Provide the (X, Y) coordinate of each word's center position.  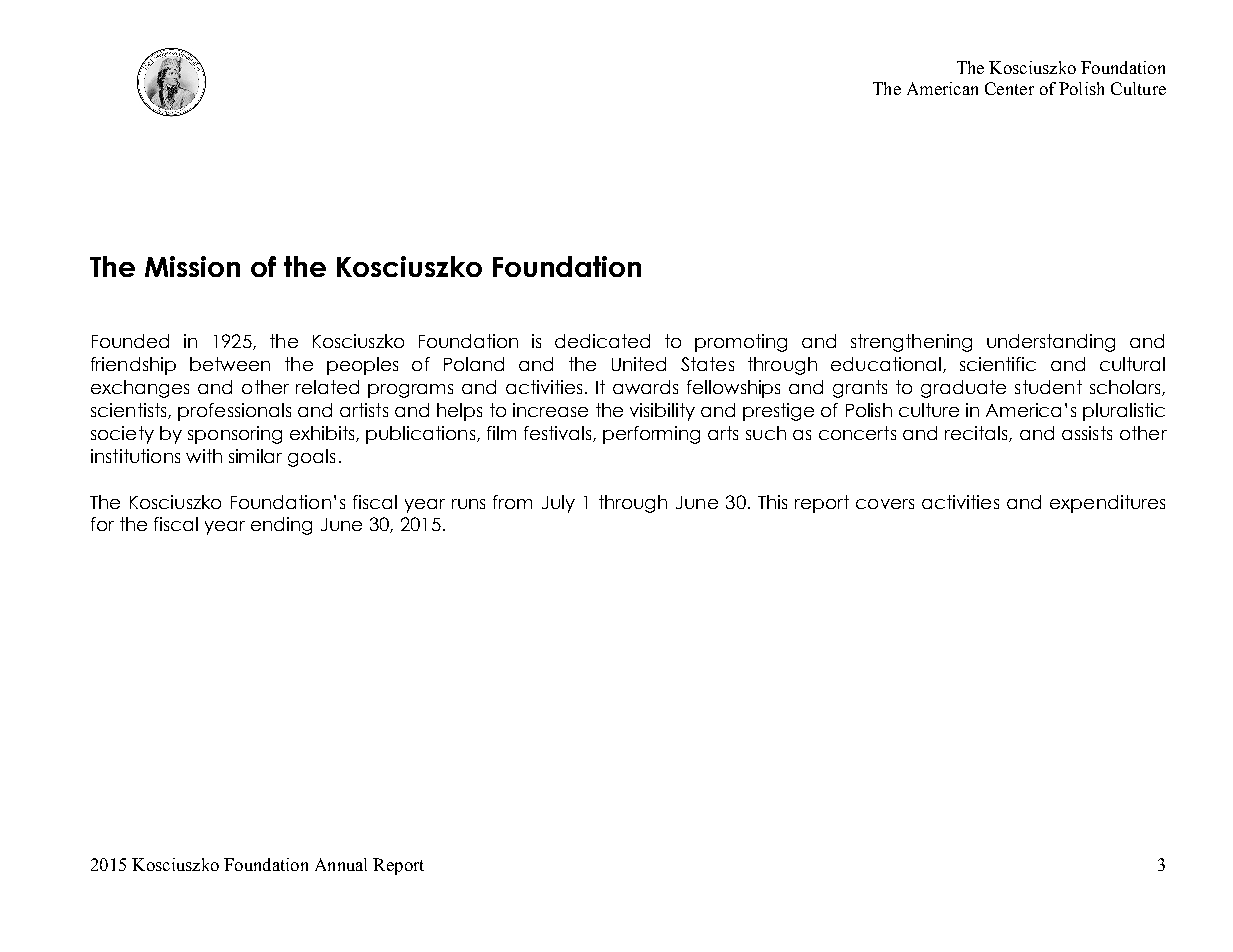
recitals (977, 434)
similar (255, 456)
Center (1009, 88)
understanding (1051, 343)
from (512, 502)
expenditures (1107, 504)
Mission (192, 266)
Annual (341, 864)
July (558, 504)
